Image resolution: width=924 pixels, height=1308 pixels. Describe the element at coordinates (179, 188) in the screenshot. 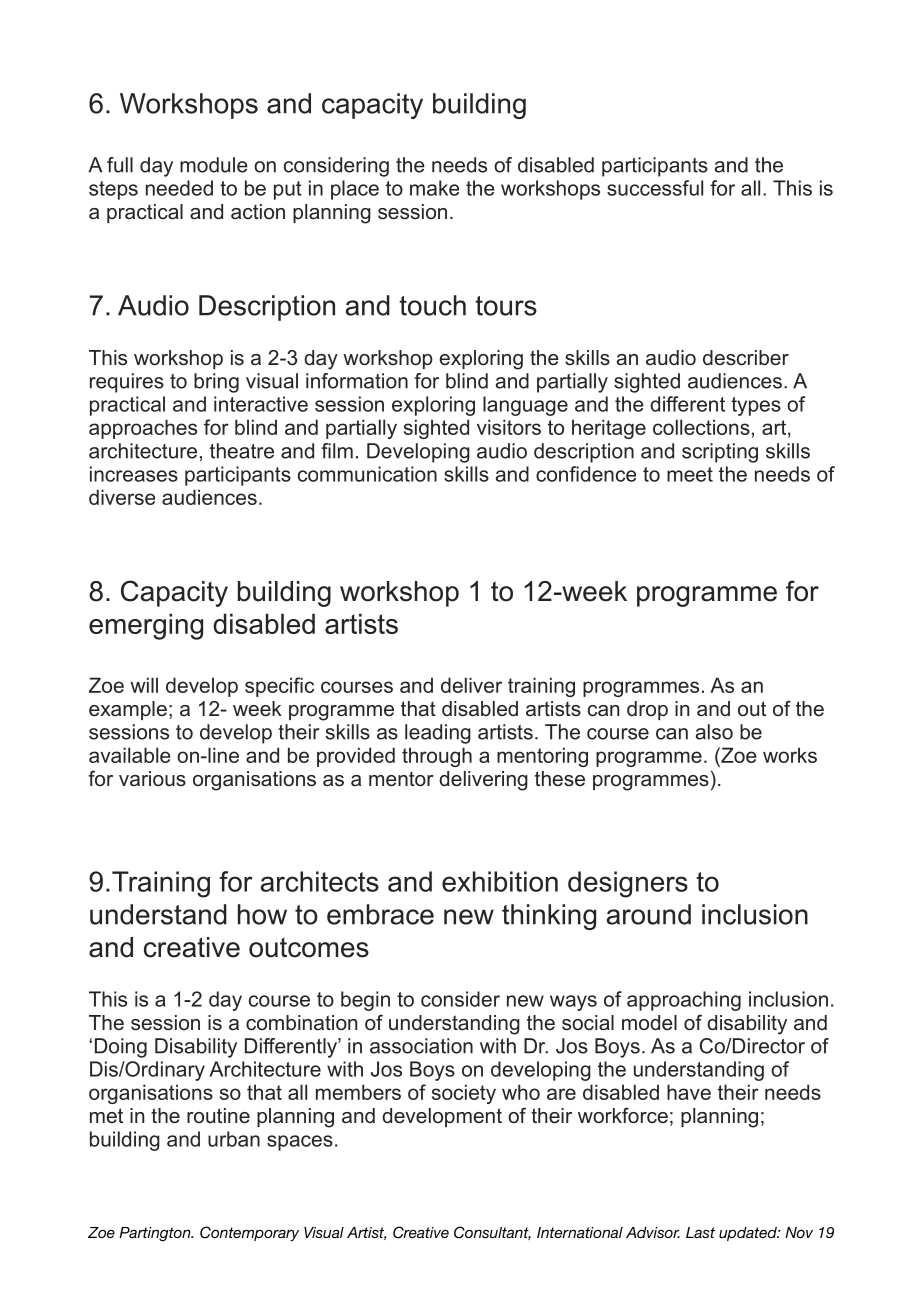

I see `needed` at that location.
